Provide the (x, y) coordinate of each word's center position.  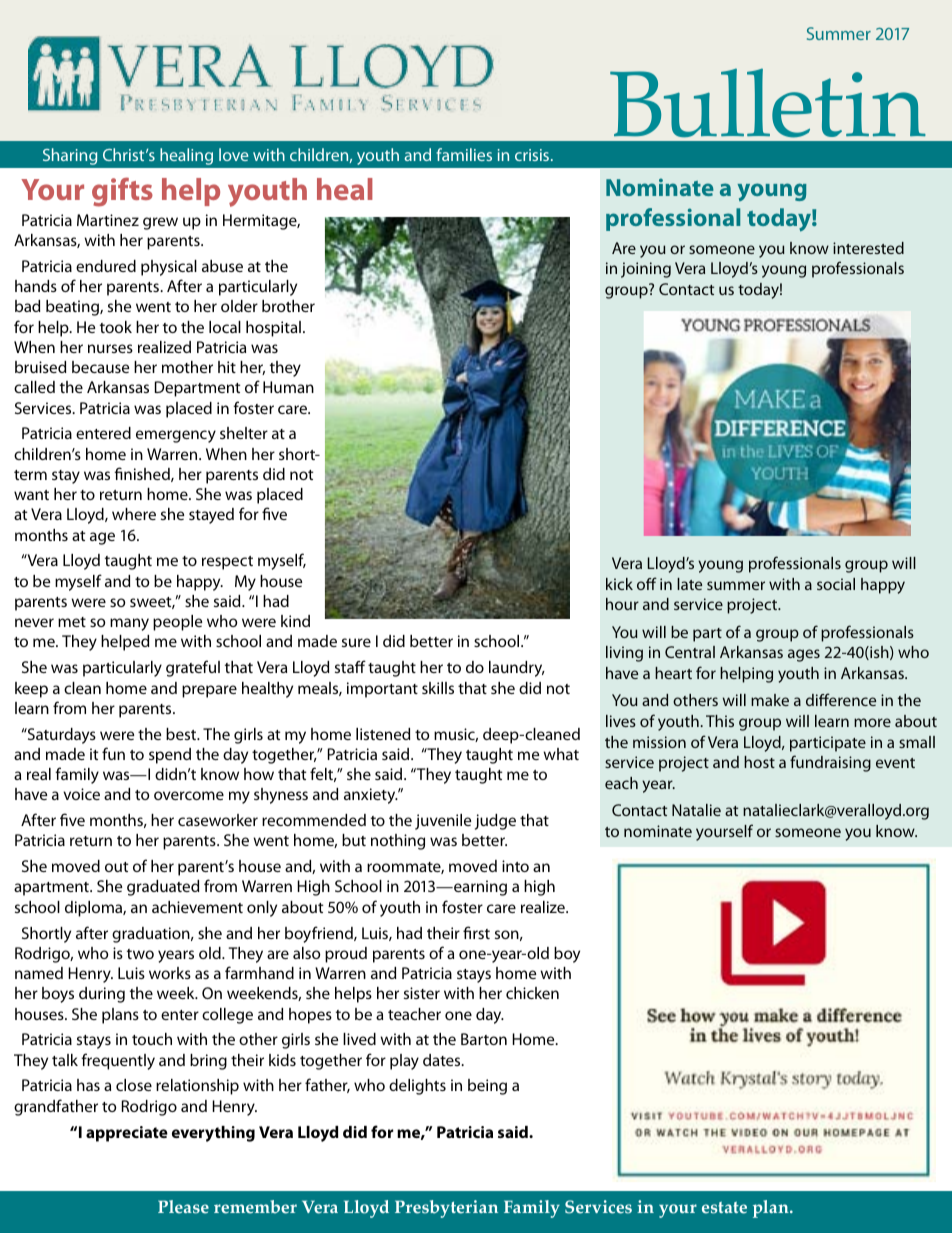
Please (183, 1207)
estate (724, 1208)
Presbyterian (446, 1209)
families (464, 154)
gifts (122, 192)
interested (868, 248)
